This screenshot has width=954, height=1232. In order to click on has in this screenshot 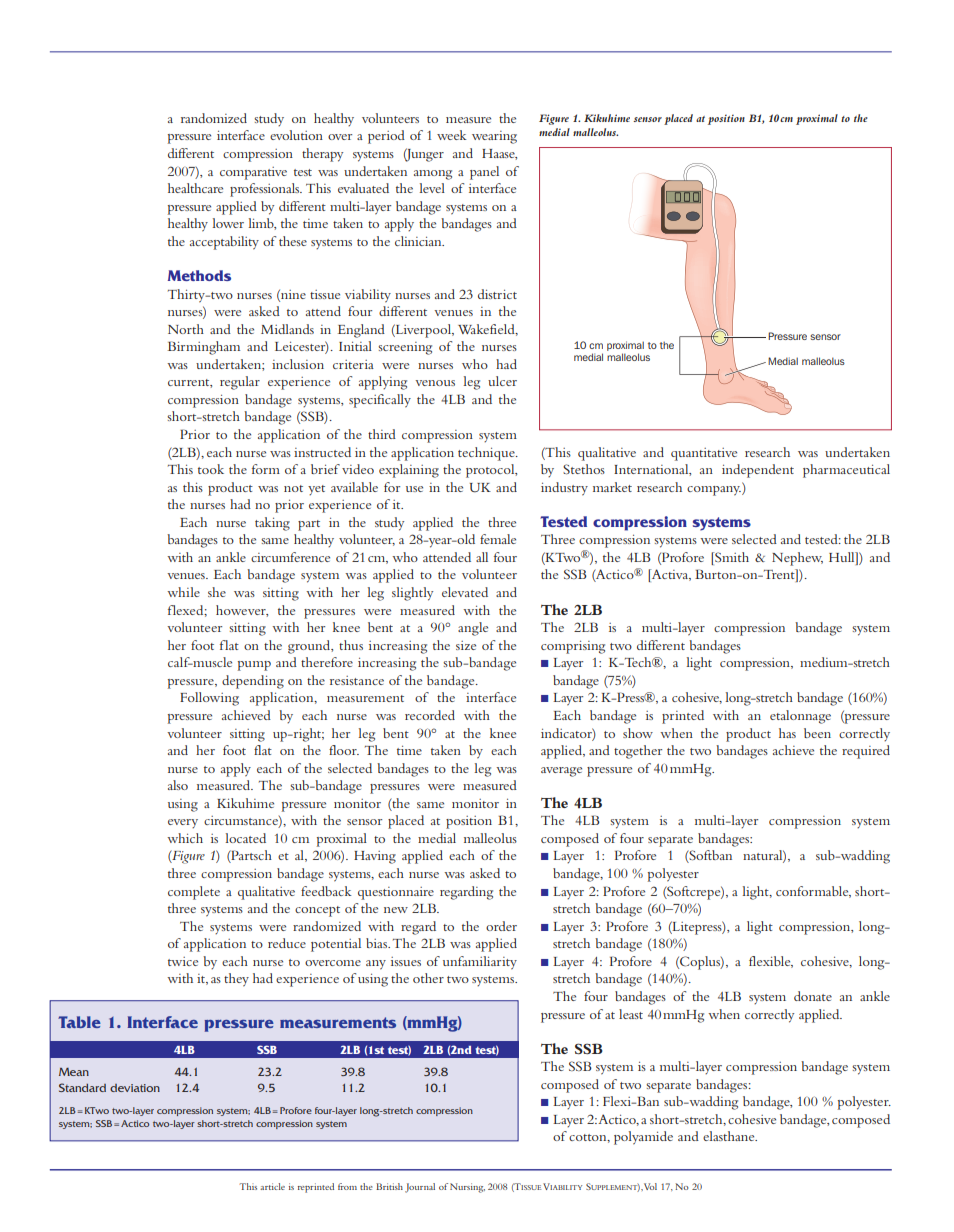, I will do `click(787, 733)`.
